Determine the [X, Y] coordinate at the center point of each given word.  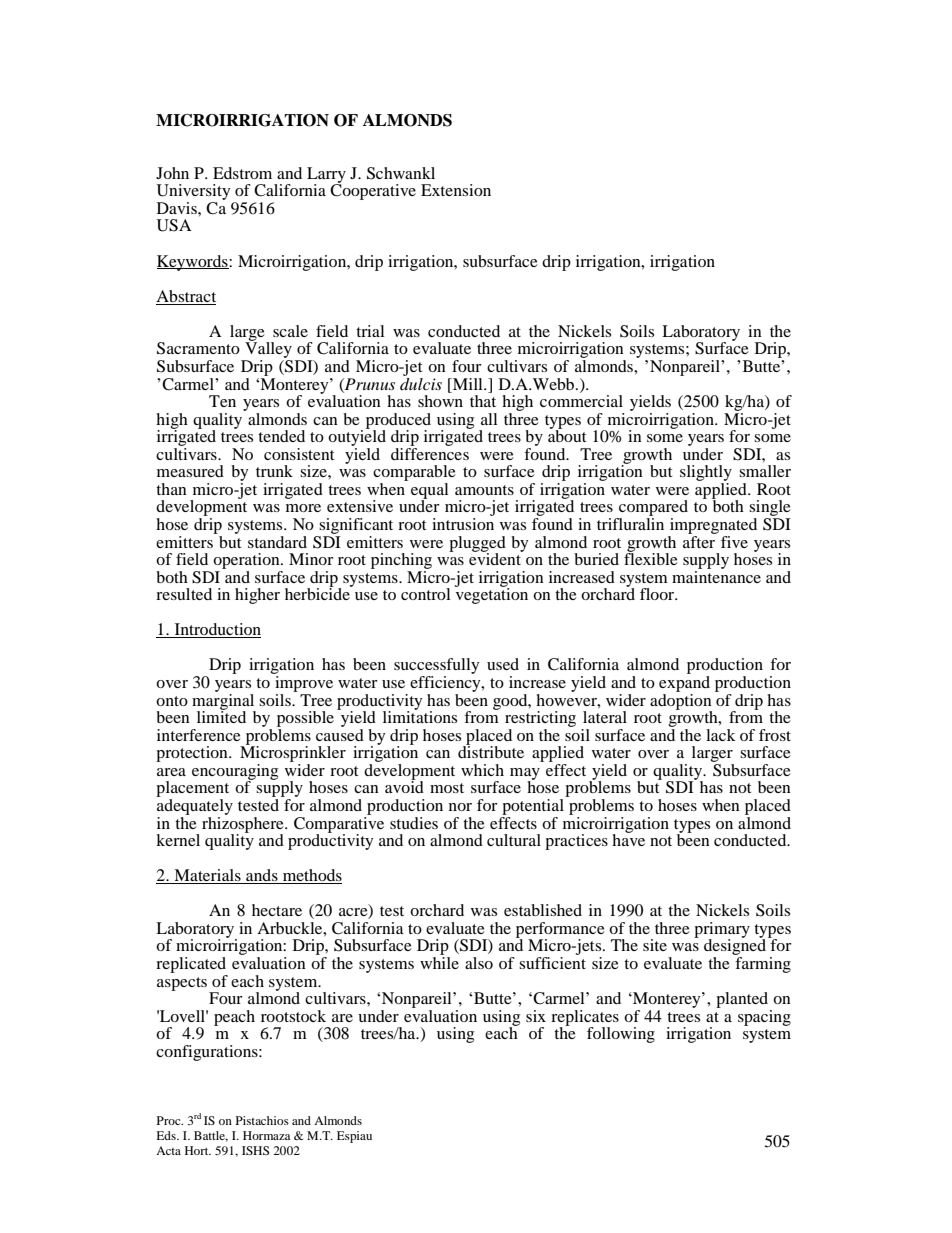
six [536, 1016]
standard [277, 542]
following [621, 1035]
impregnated [713, 526]
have [628, 839]
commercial [581, 401]
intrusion [463, 524]
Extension [456, 190]
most [447, 788]
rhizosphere [244, 824]
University [193, 193]
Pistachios [262, 1120]
